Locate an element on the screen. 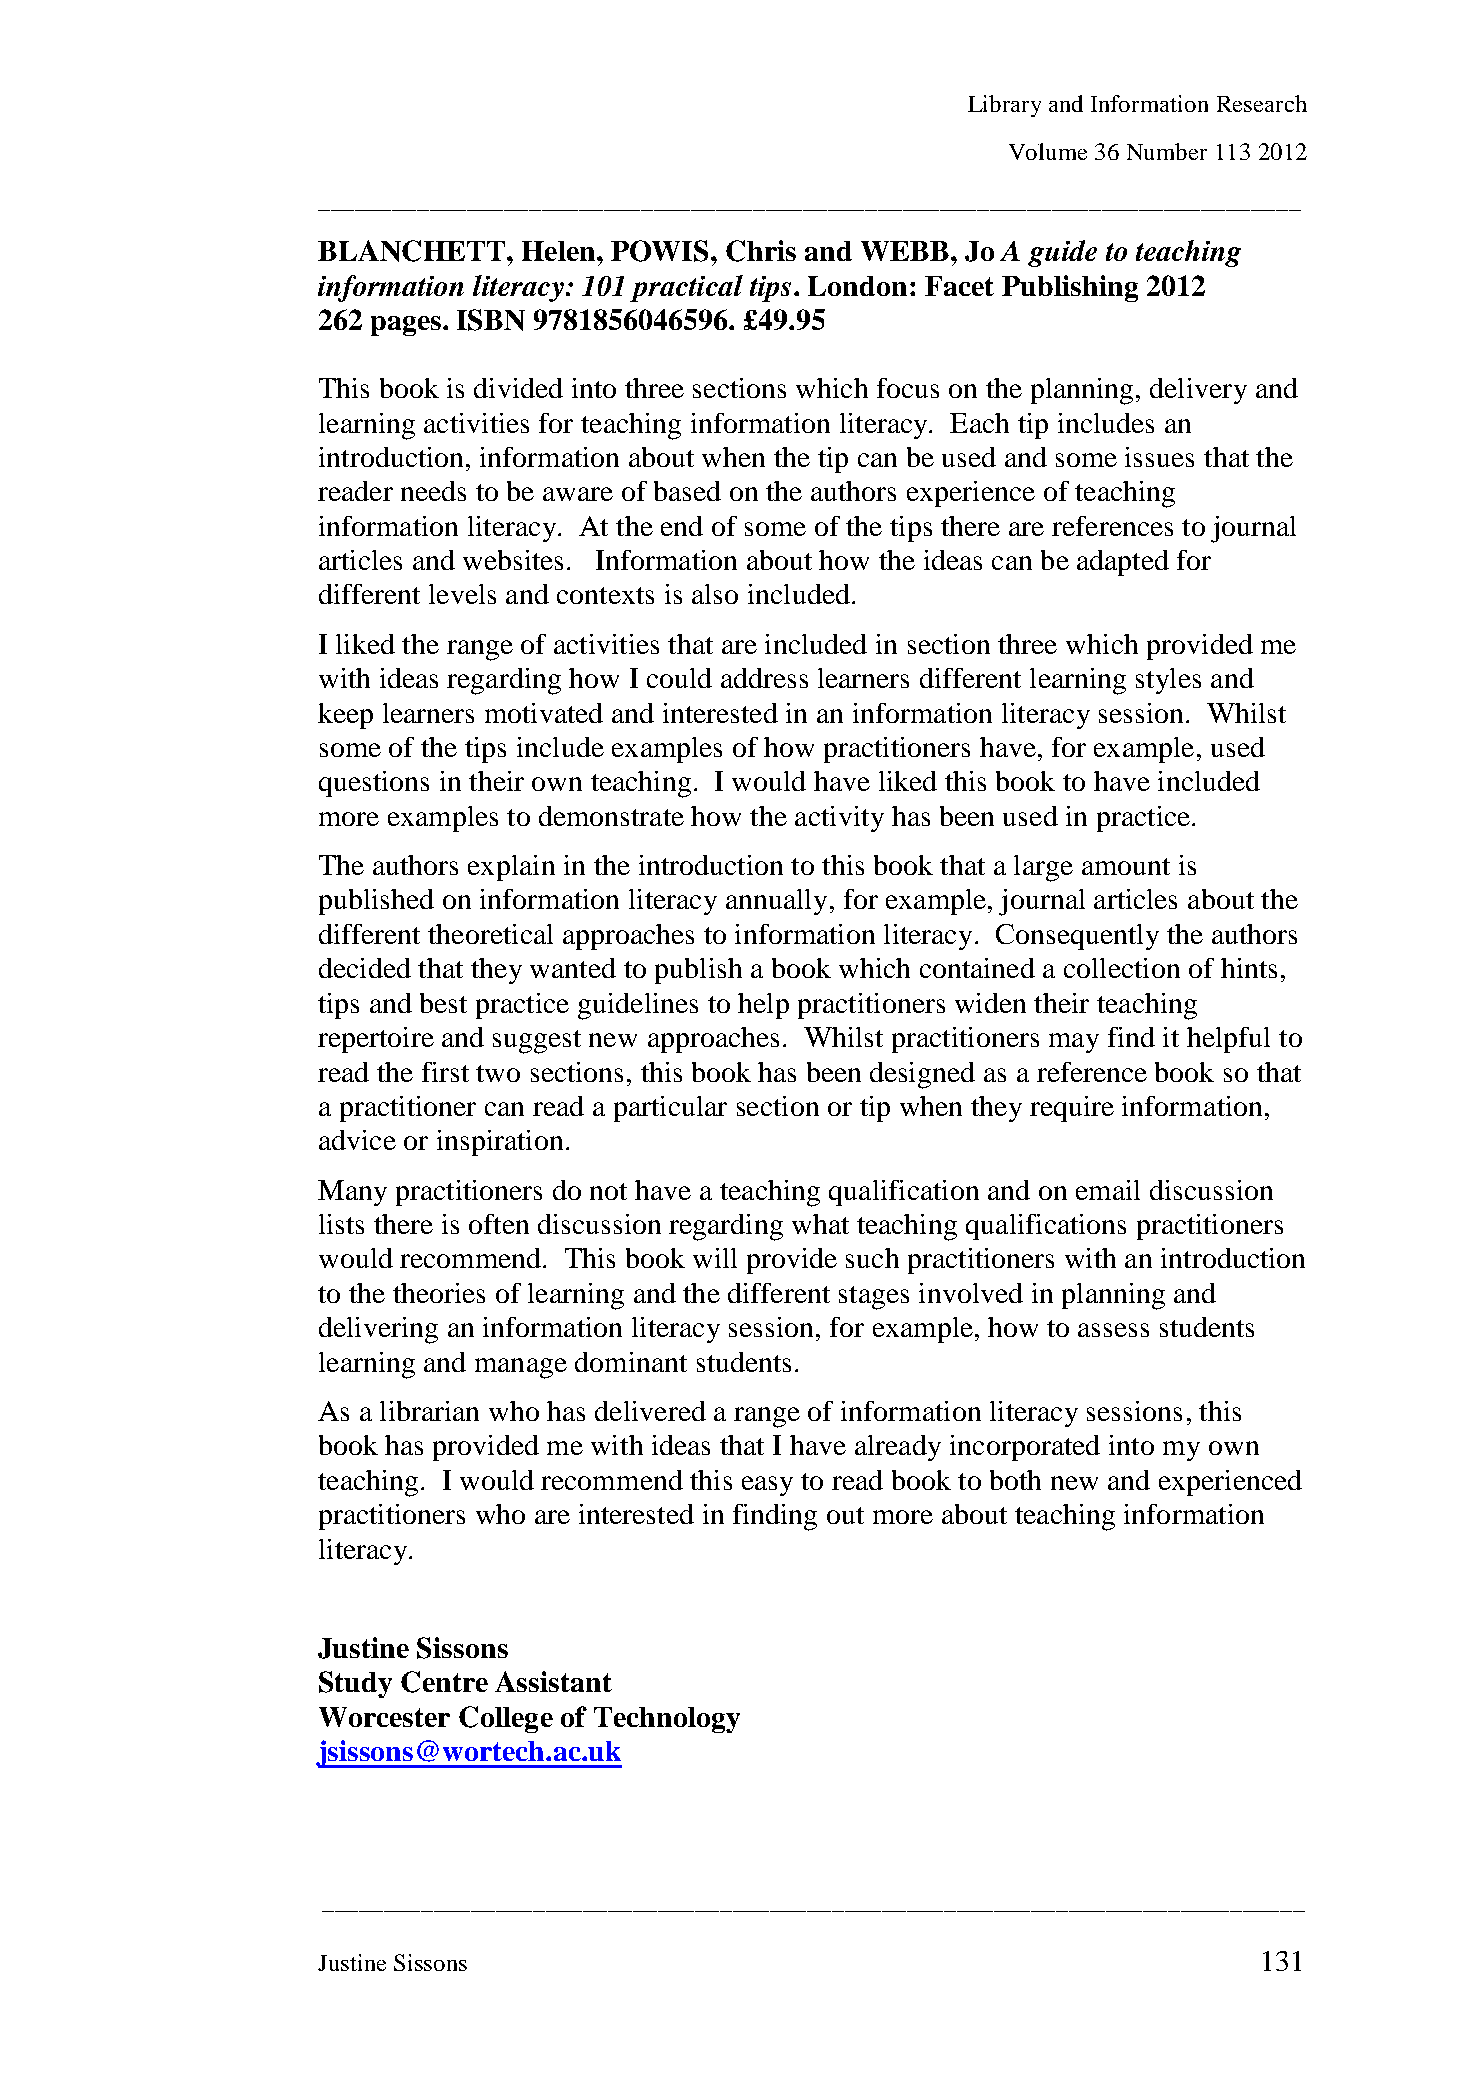 This screenshot has width=1484, height=2099. levels is located at coordinates (462, 594).
